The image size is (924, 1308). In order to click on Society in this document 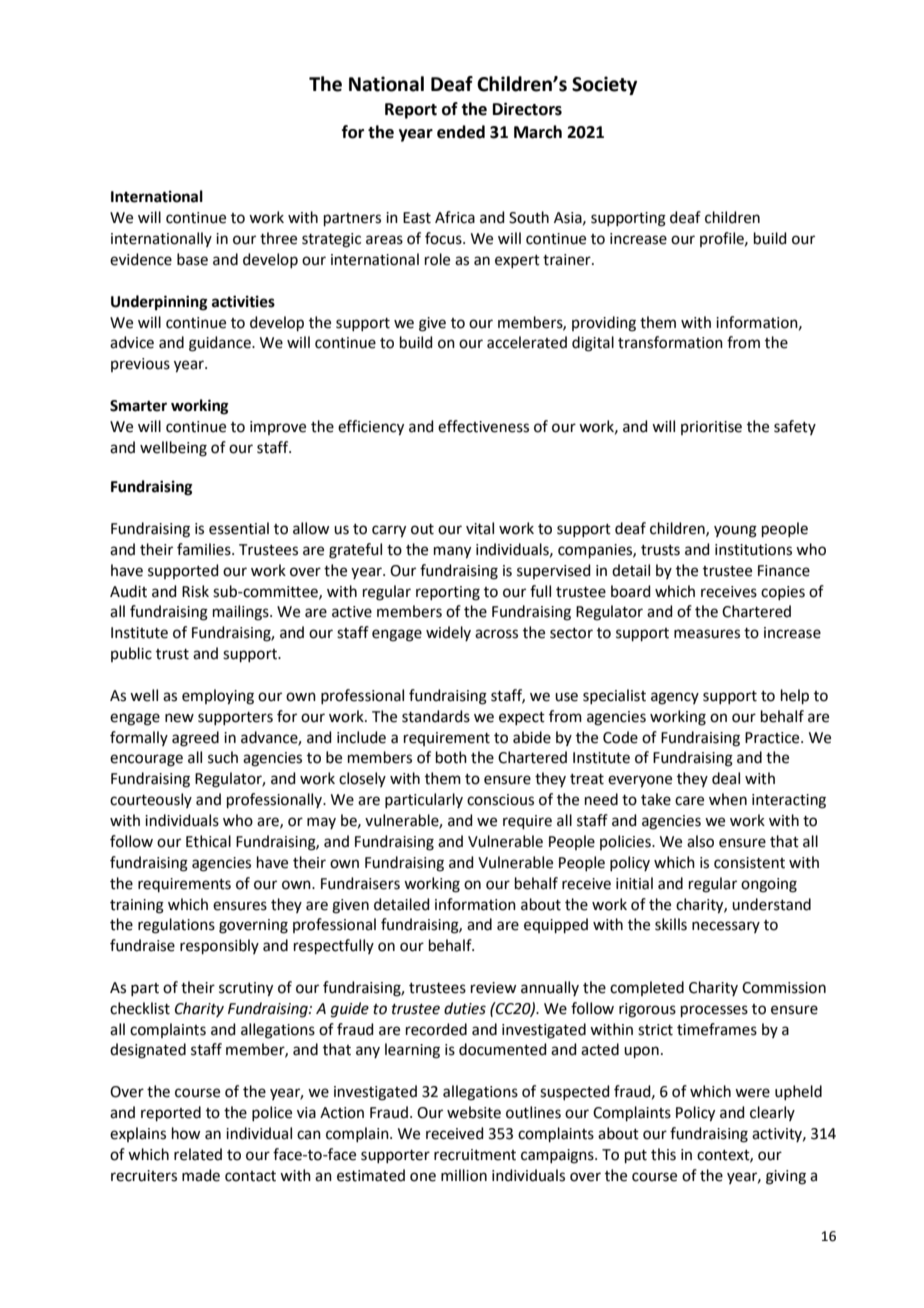, I will do `click(604, 85)`.
